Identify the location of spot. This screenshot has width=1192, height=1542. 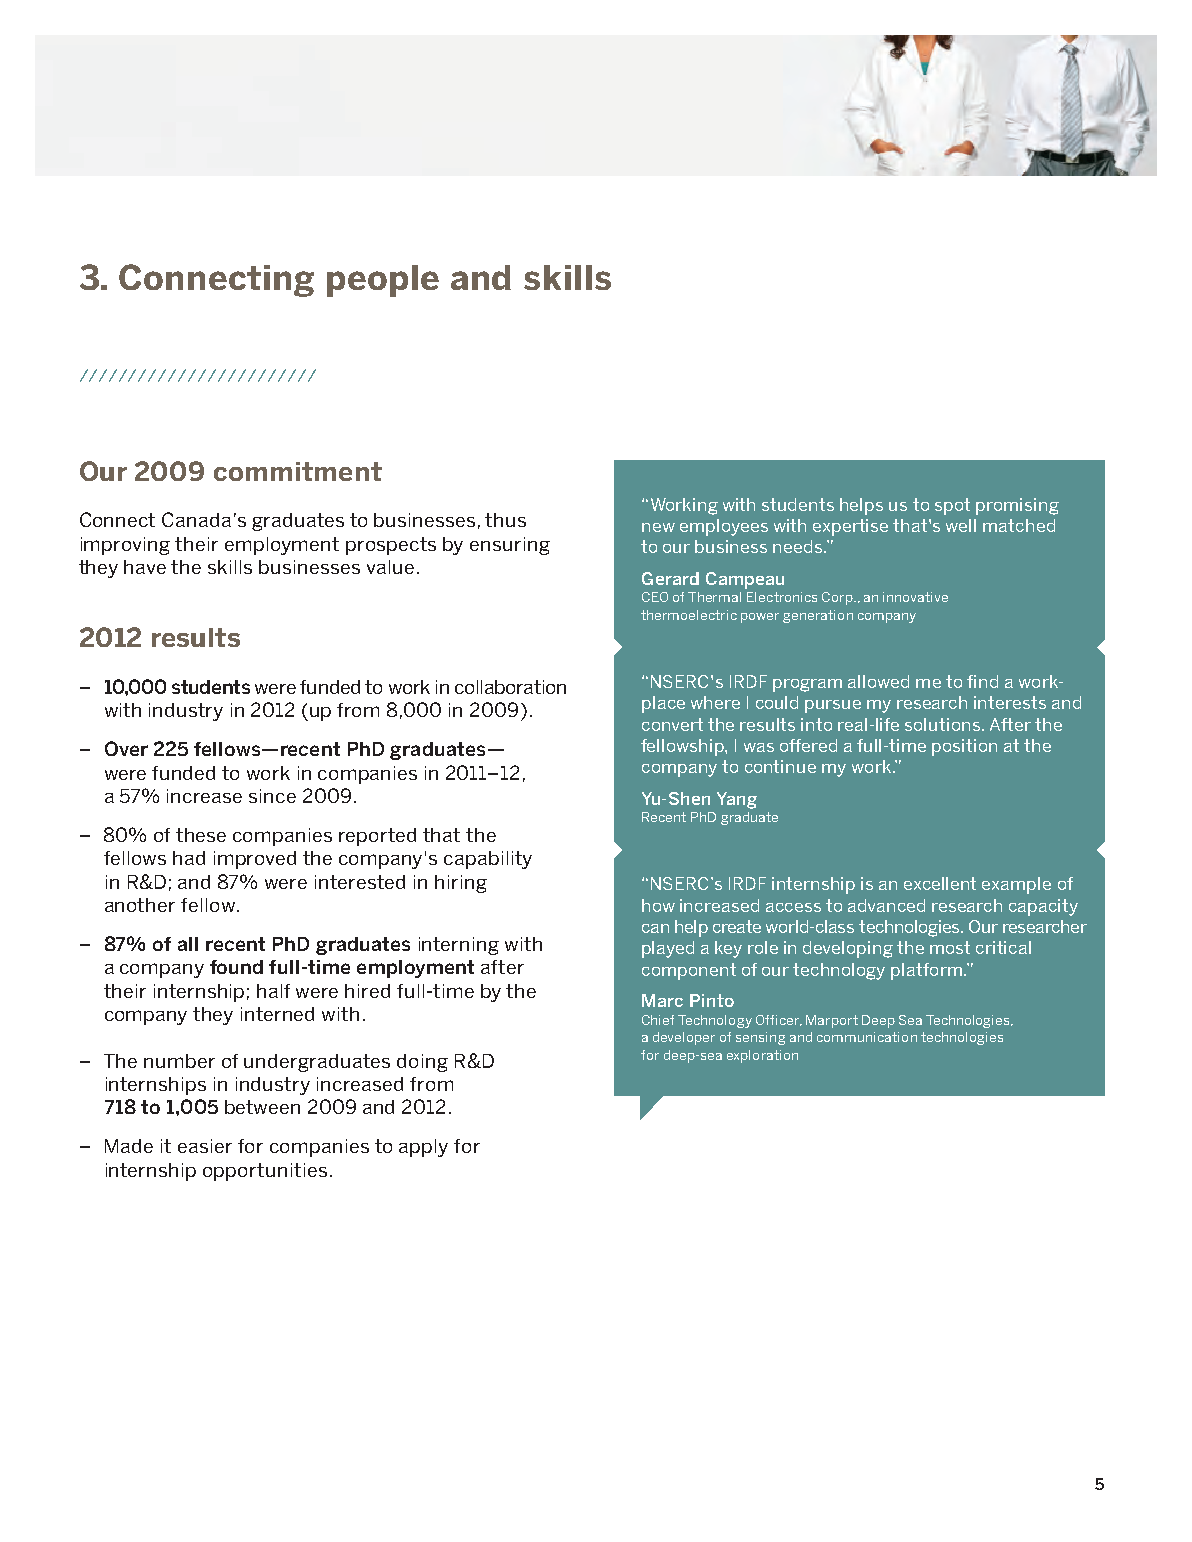
(952, 506).
